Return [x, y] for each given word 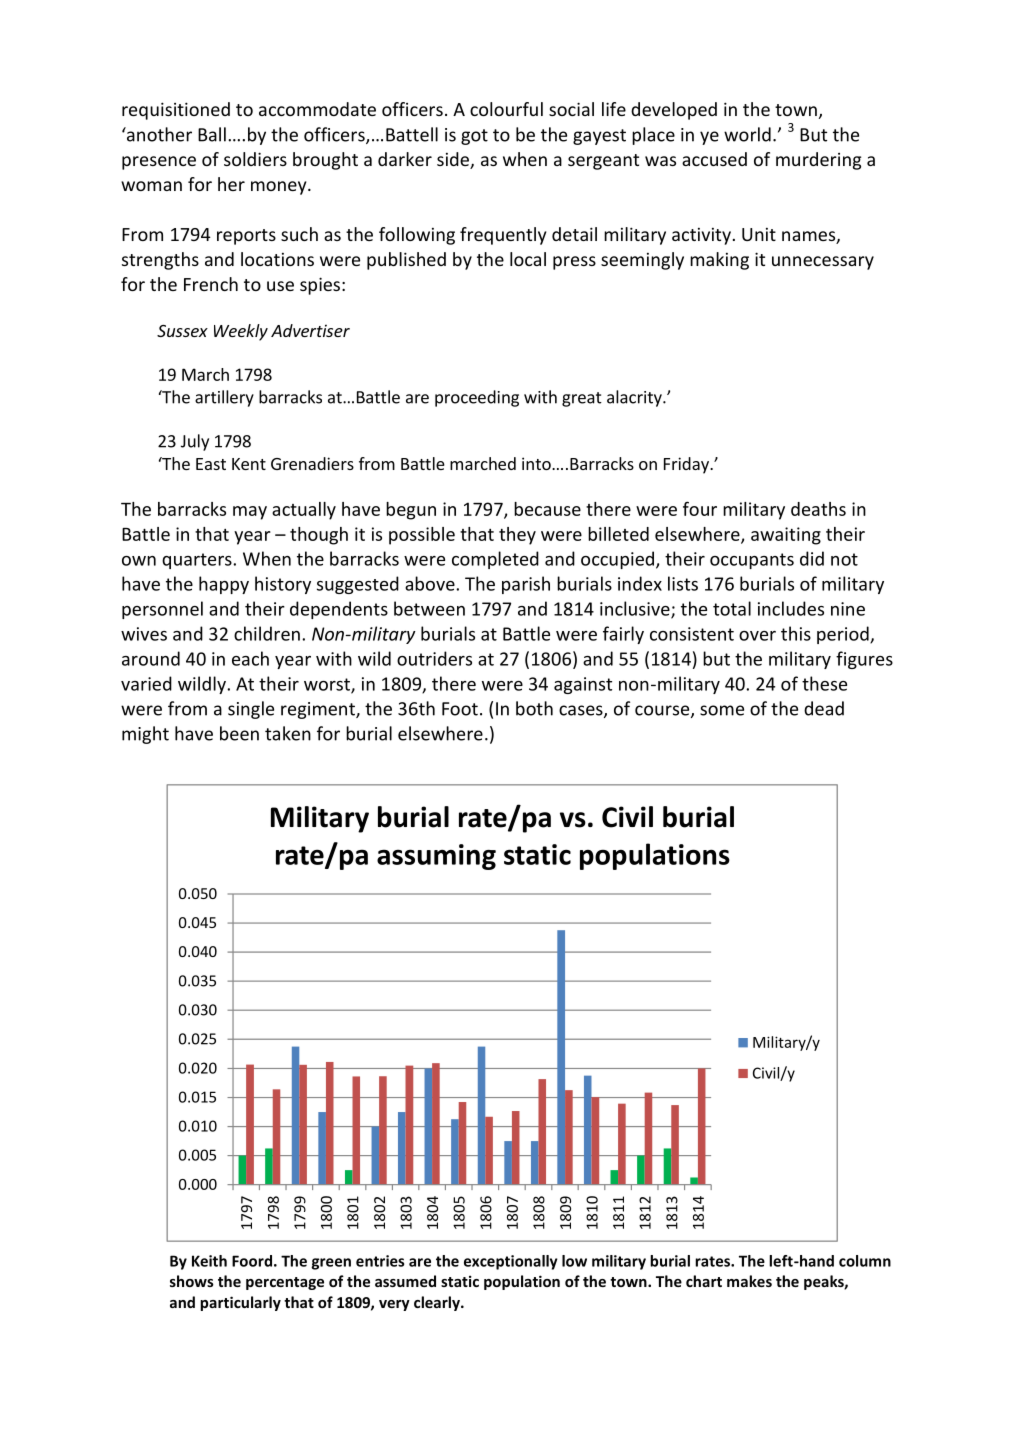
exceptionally [511, 1262]
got [474, 137]
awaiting [786, 536]
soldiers [255, 159]
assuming [436, 857]
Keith [209, 1261]
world [747, 134]
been [239, 733]
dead [824, 708]
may [250, 513]
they [517, 536]
